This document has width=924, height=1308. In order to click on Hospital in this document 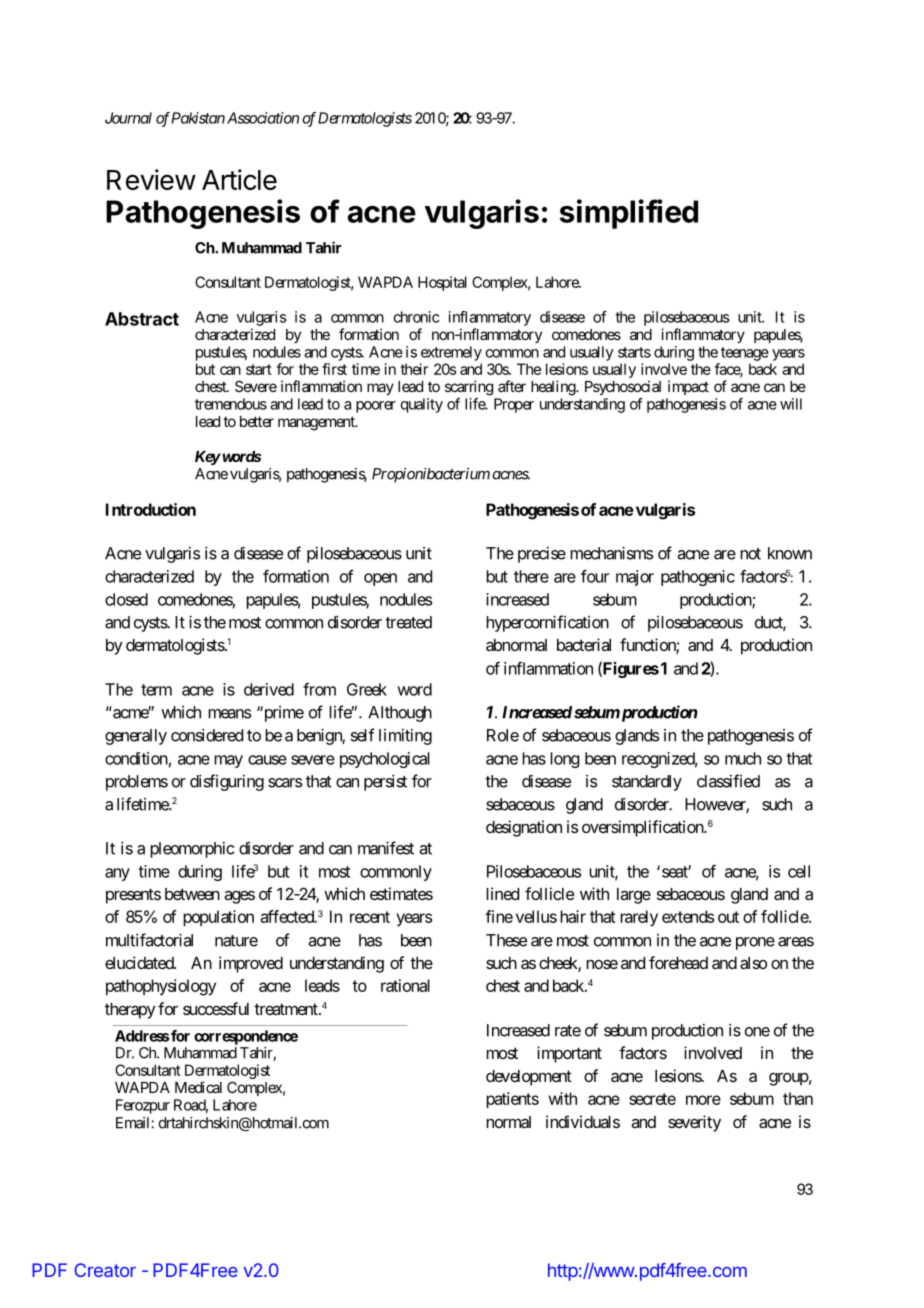, I will do `click(442, 283)`.
